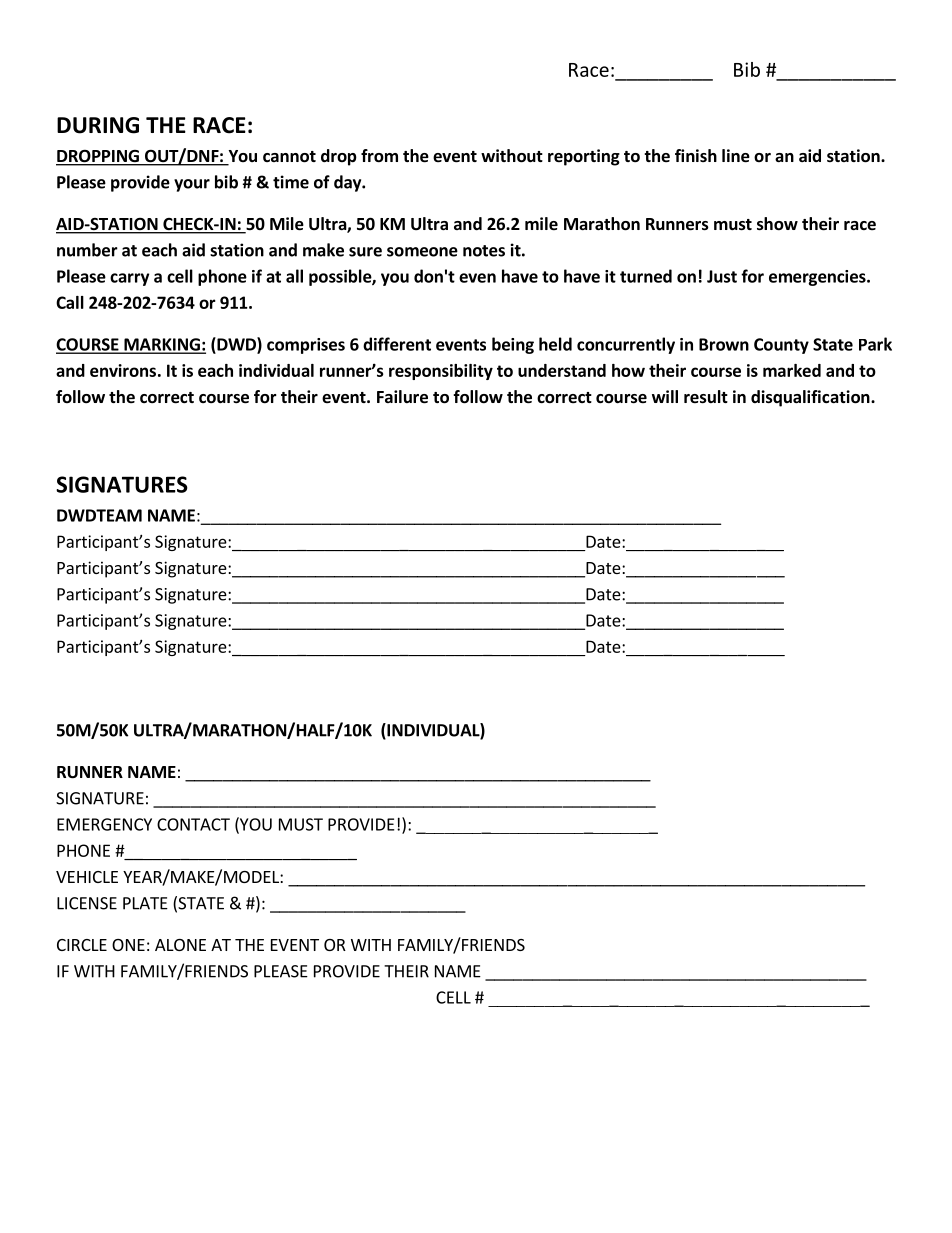  What do you see at coordinates (192, 185) in the screenshot?
I see `your` at bounding box center [192, 185].
